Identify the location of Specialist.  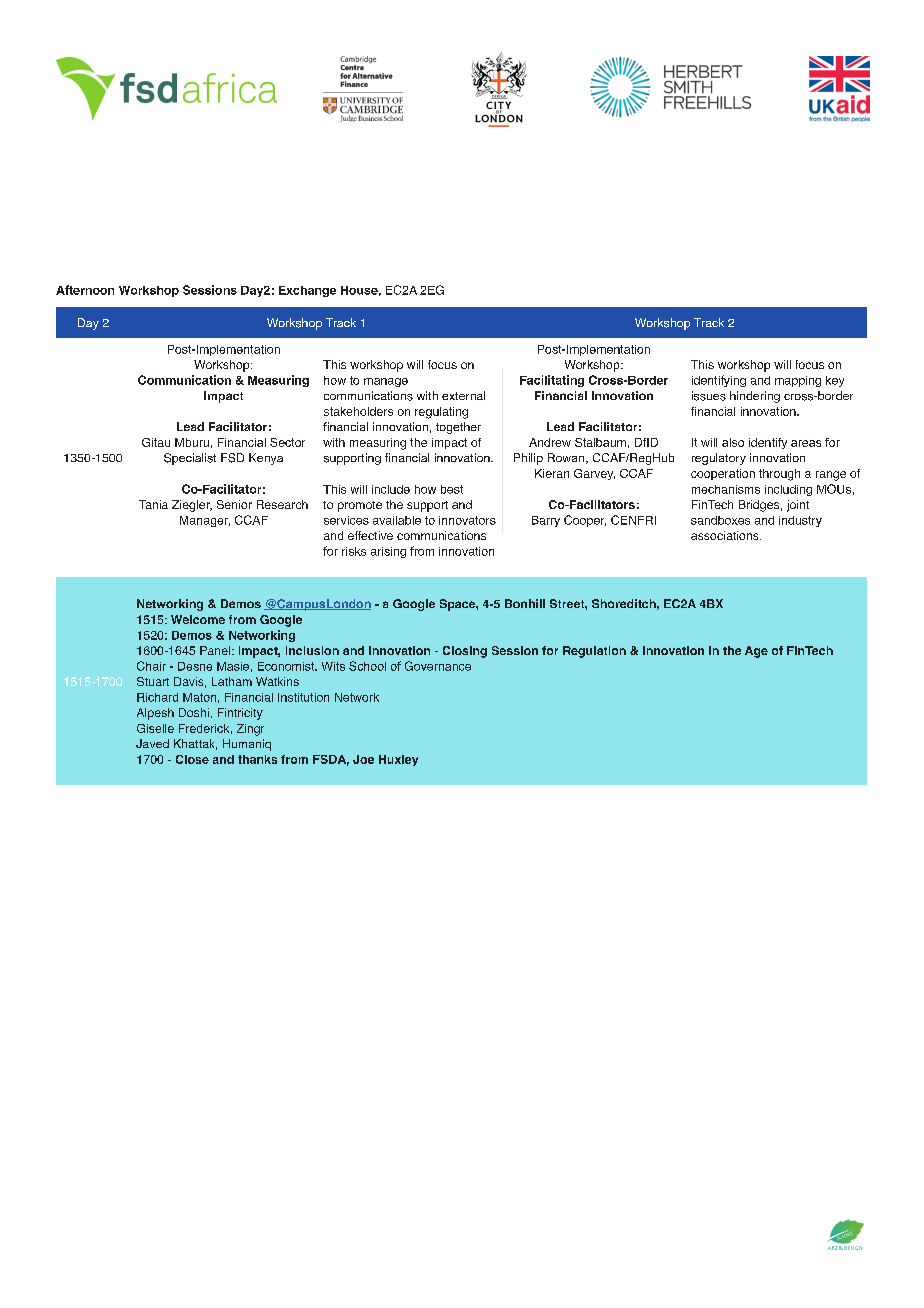
(190, 459).
